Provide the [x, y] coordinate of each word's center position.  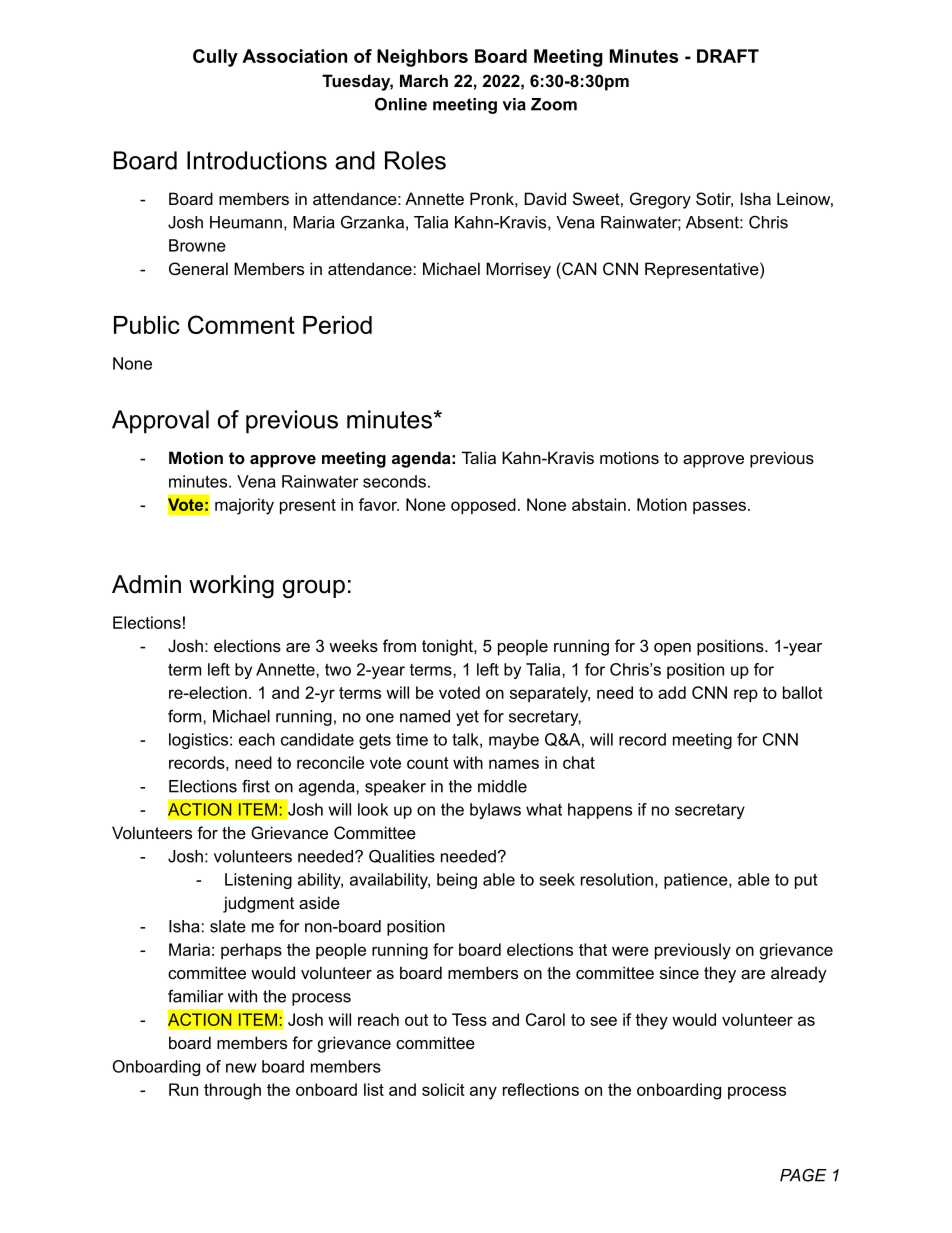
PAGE [803, 1175]
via [514, 104]
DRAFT [728, 56]
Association [294, 56]
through [232, 1091]
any [483, 1093]
